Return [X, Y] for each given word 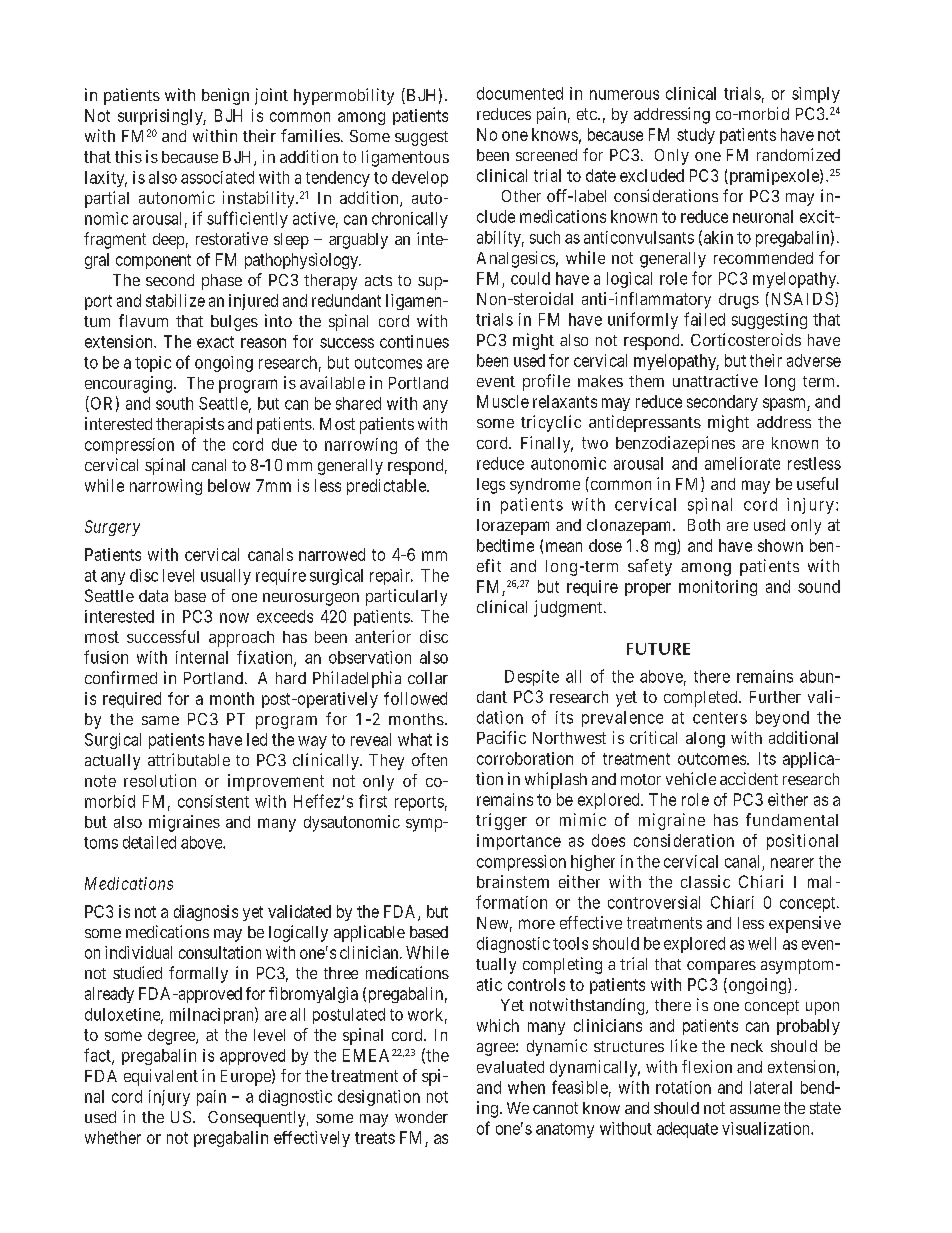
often [429, 759]
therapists [190, 425]
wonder [421, 1117]
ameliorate [742, 463]
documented [520, 93]
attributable [189, 759]
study [696, 136]
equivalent [161, 1077]
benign [225, 96]
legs [491, 486]
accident [749, 778]
